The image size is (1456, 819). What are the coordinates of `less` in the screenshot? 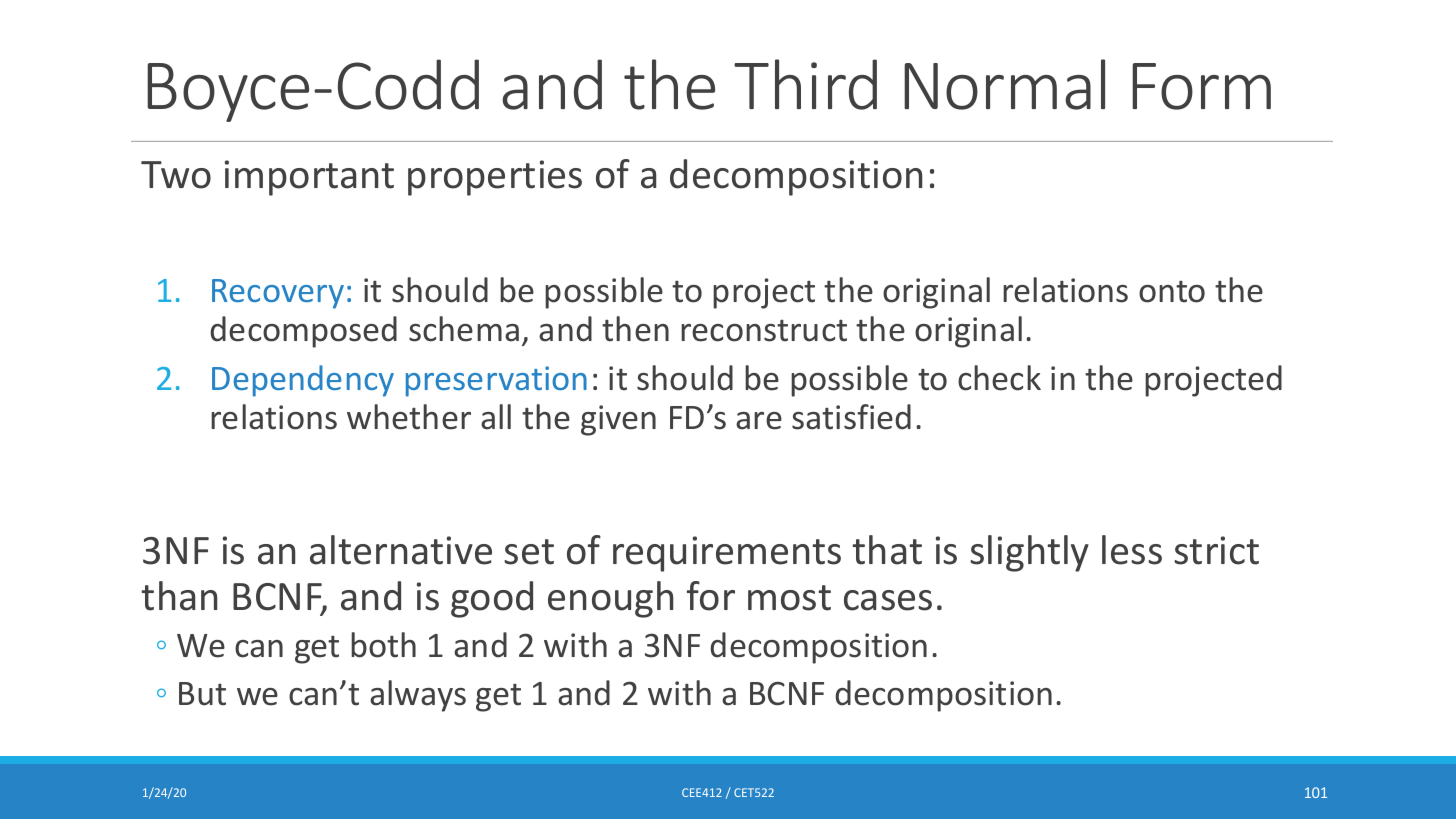 It's located at (1132, 550).
